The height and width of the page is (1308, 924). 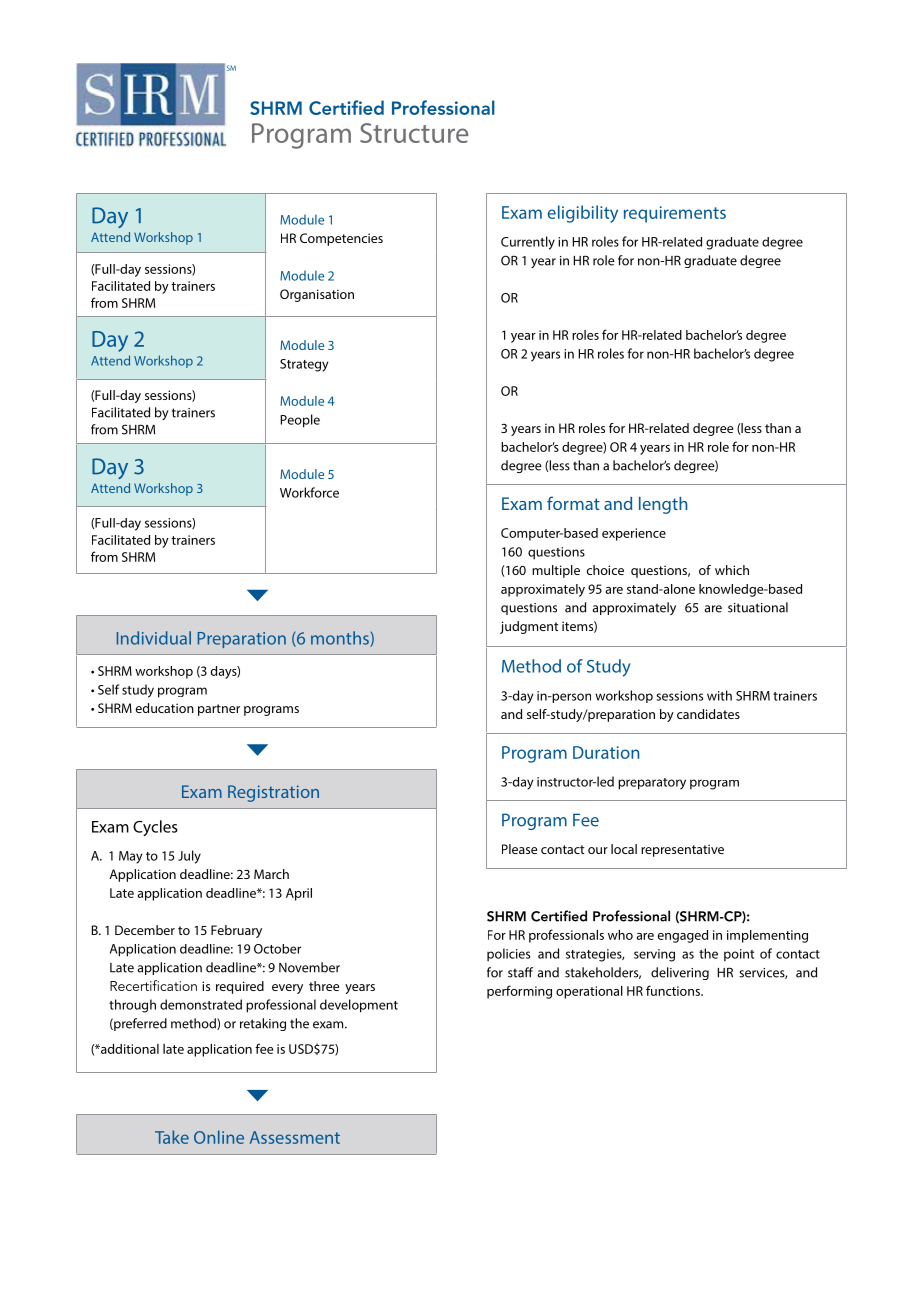 I want to click on judgment, so click(x=529, y=627).
